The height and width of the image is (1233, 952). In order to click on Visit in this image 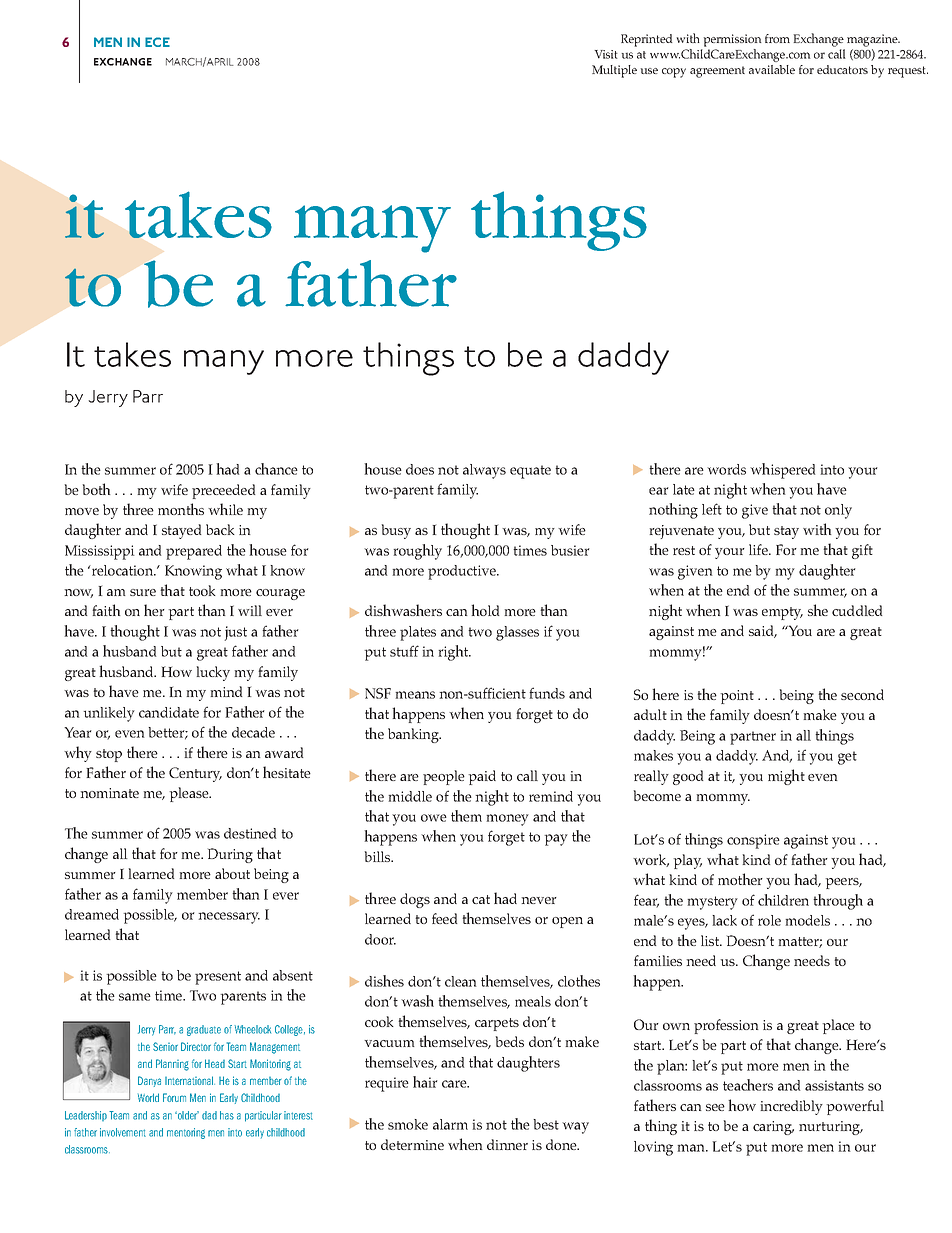, I will do `click(606, 54)`.
